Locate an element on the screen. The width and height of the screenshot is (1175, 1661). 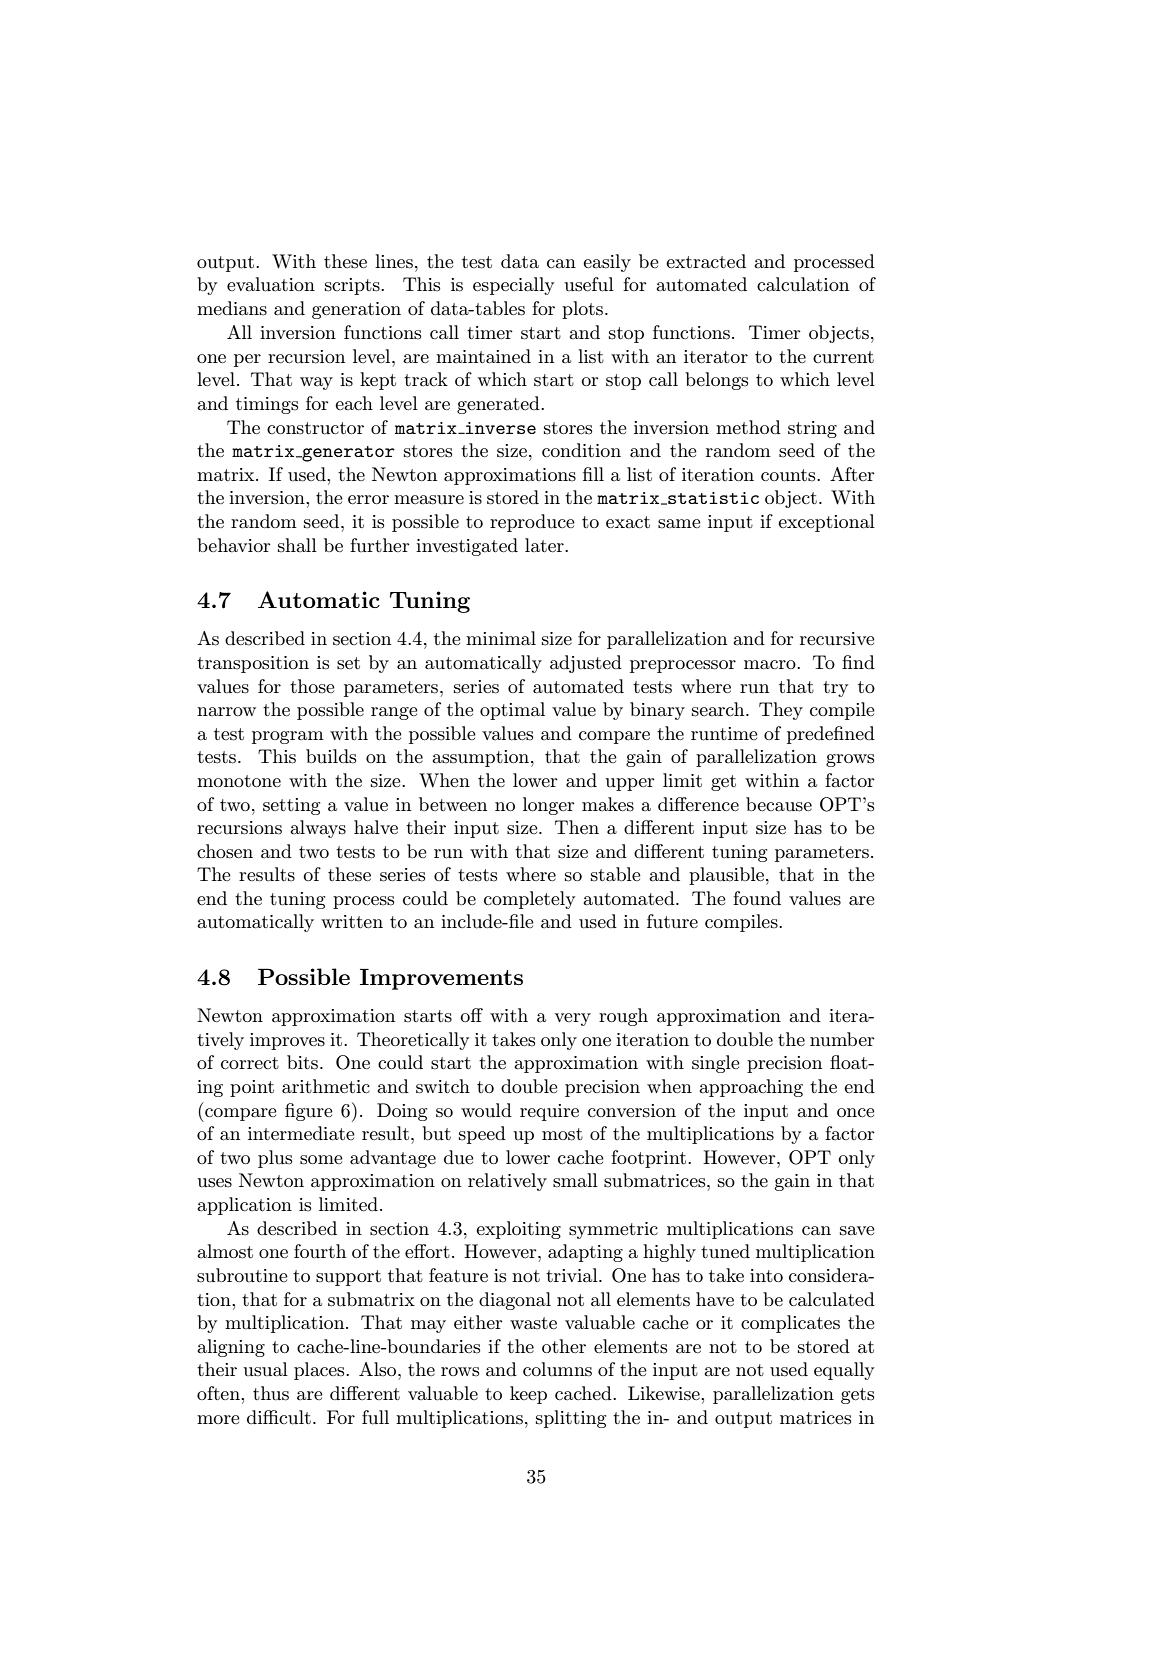
equally is located at coordinates (844, 1371).
